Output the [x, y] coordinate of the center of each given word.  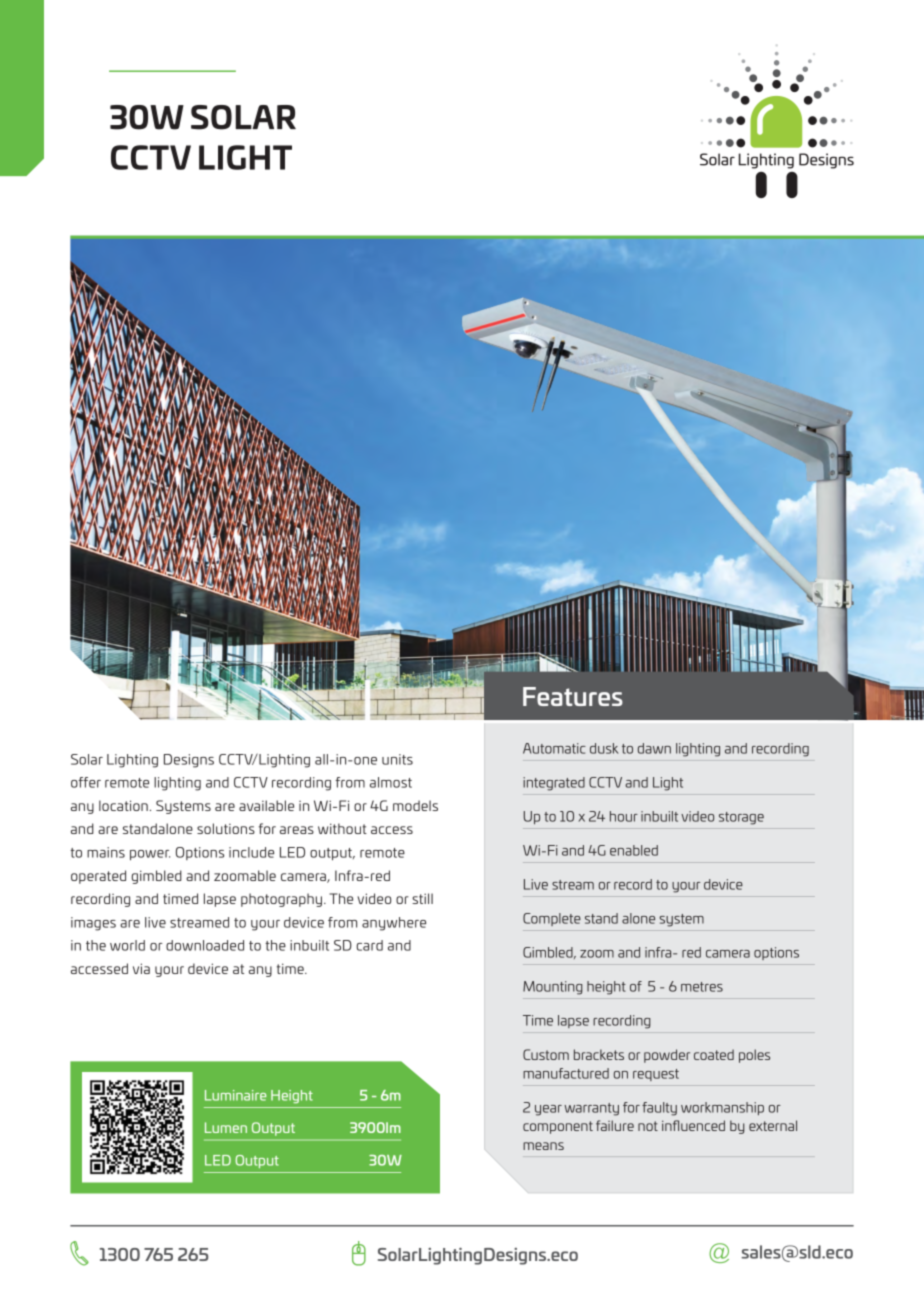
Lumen [226, 1127]
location [123, 805]
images [93, 924]
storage [741, 818]
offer [86, 782]
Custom [546, 1054]
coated [714, 1054]
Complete [552, 919]
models [415, 805]
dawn [654, 748]
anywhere [394, 924]
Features [573, 696]
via [141, 968]
